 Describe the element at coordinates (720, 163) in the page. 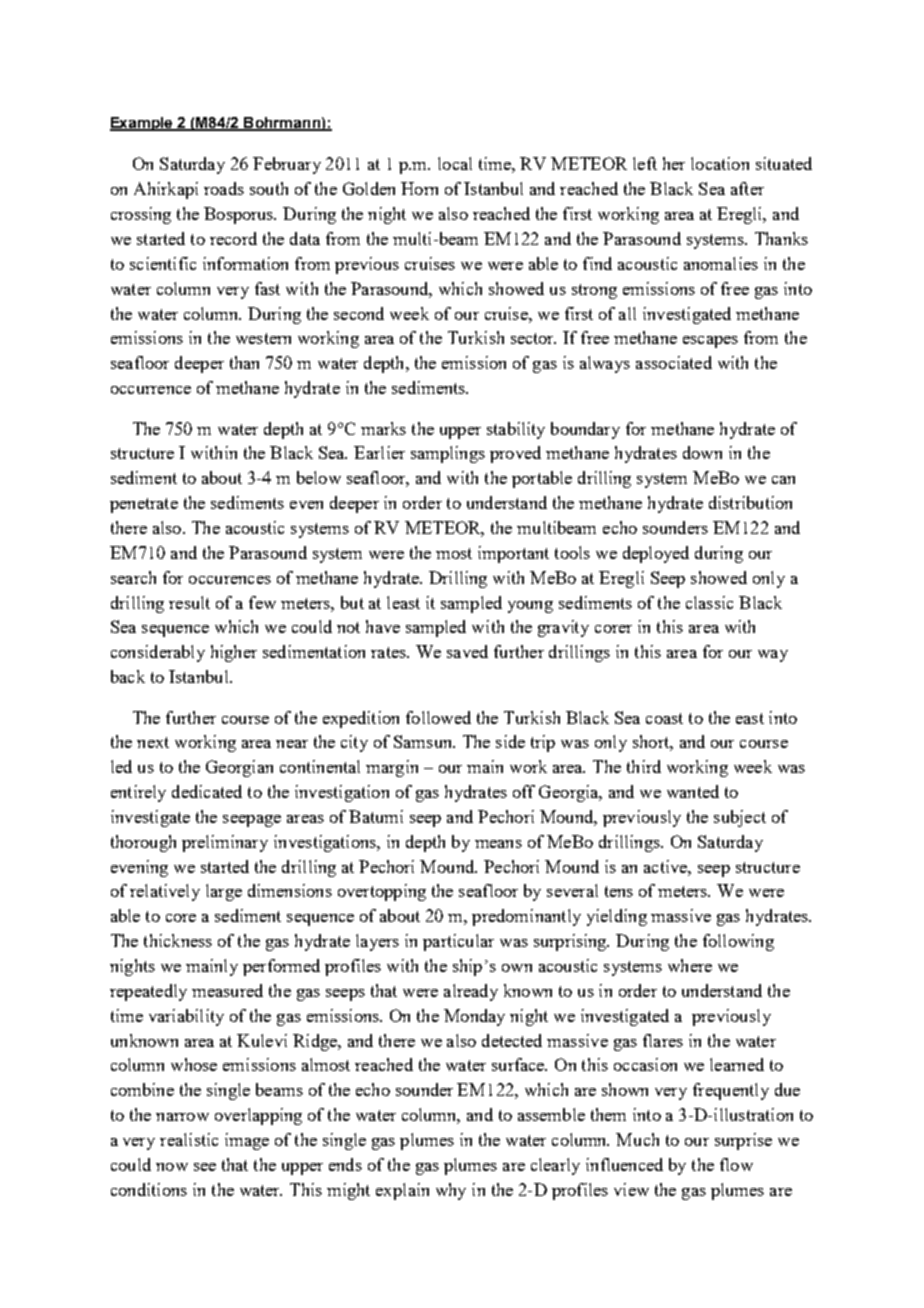

I see `location` at that location.
